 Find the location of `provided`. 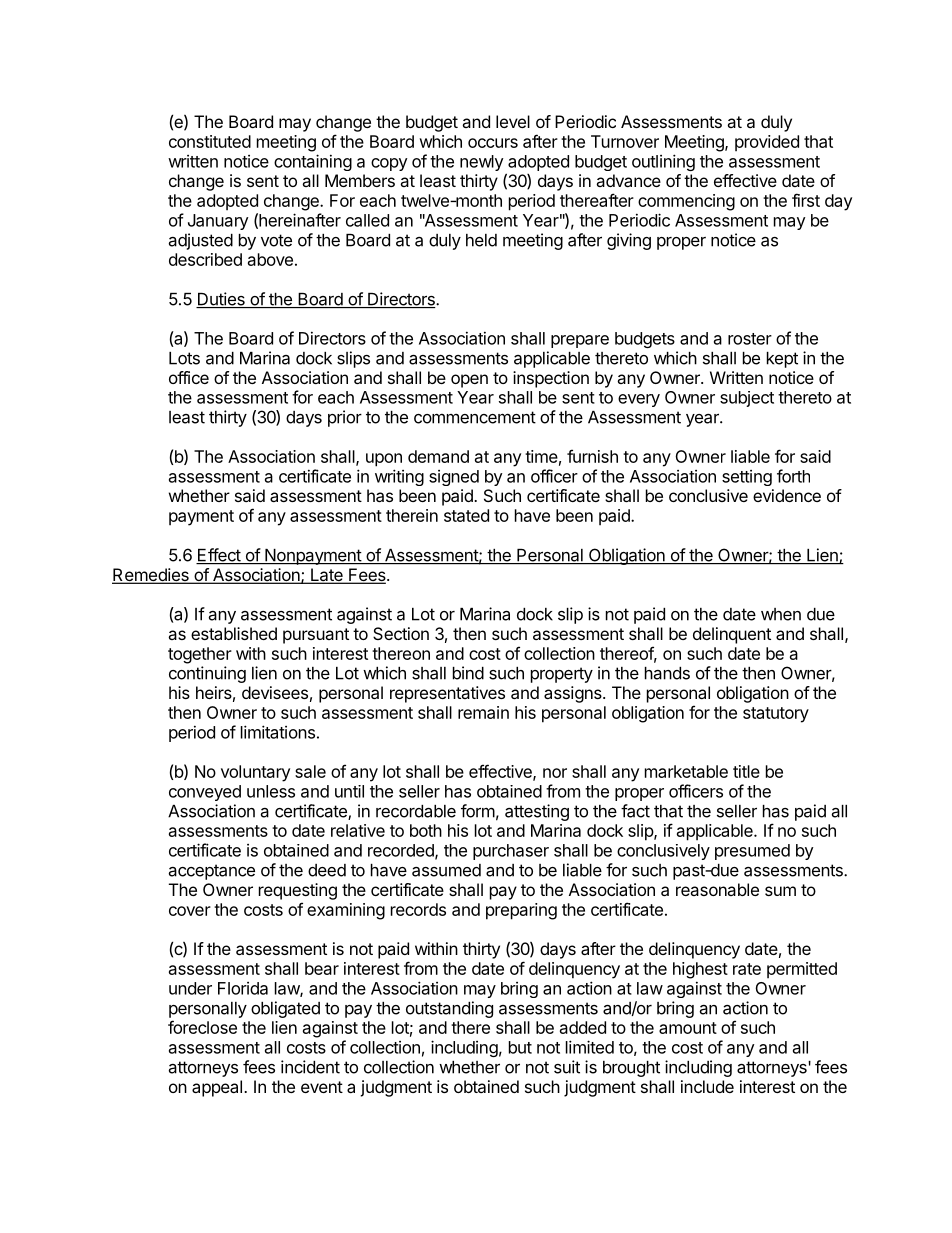

provided is located at coordinates (767, 143).
